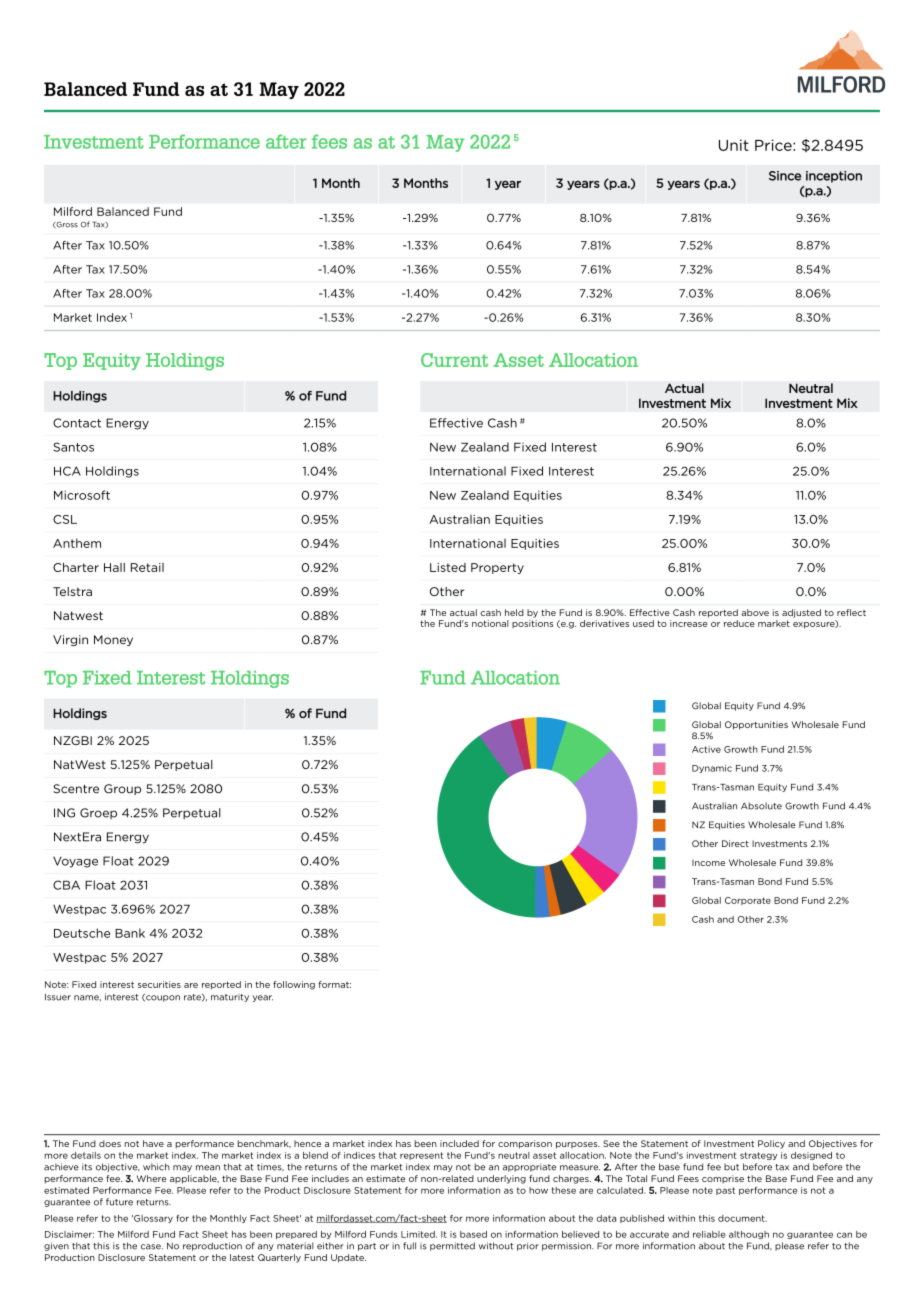  What do you see at coordinates (785, 176) in the page?
I see `Since` at bounding box center [785, 176].
